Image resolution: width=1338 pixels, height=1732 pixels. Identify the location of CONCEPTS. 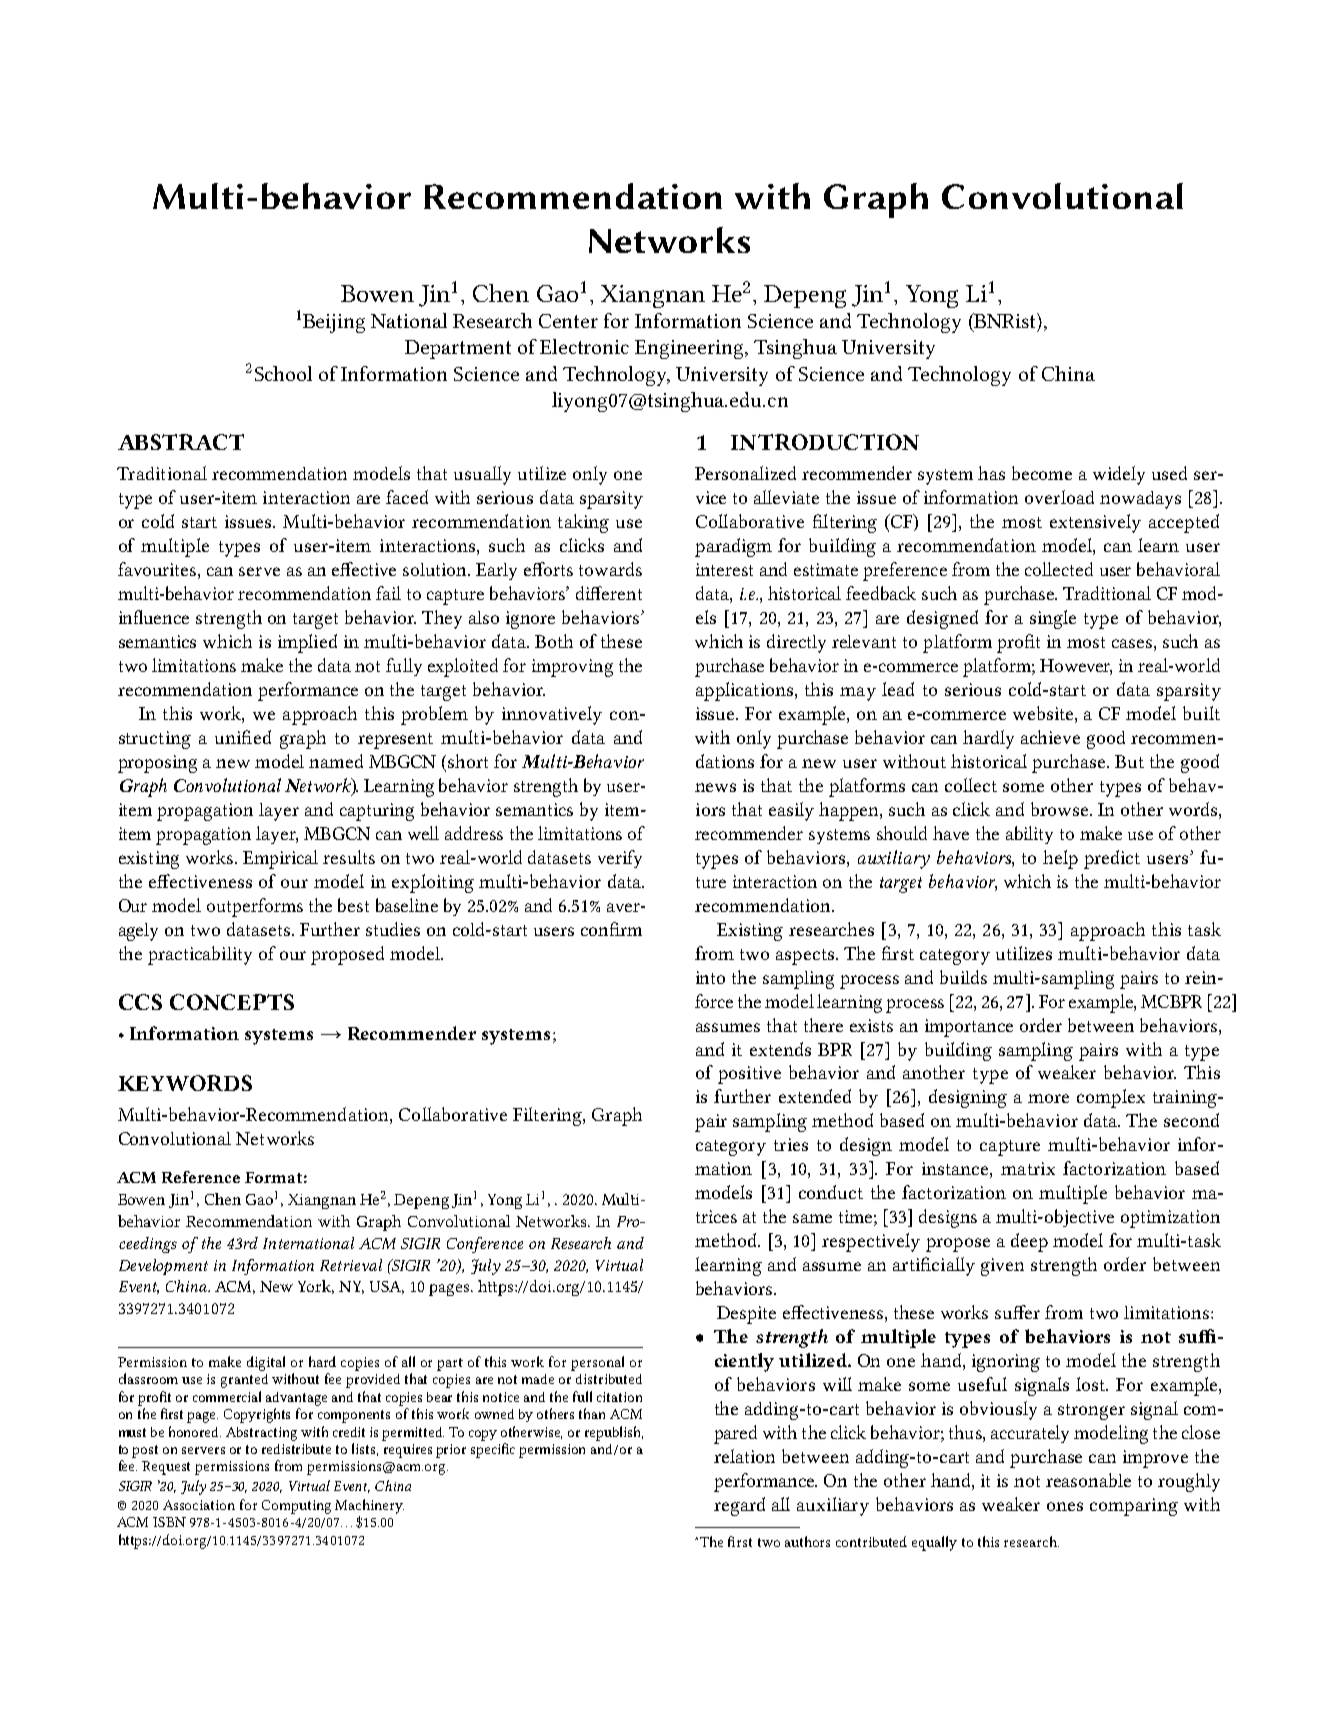
(232, 1002).
